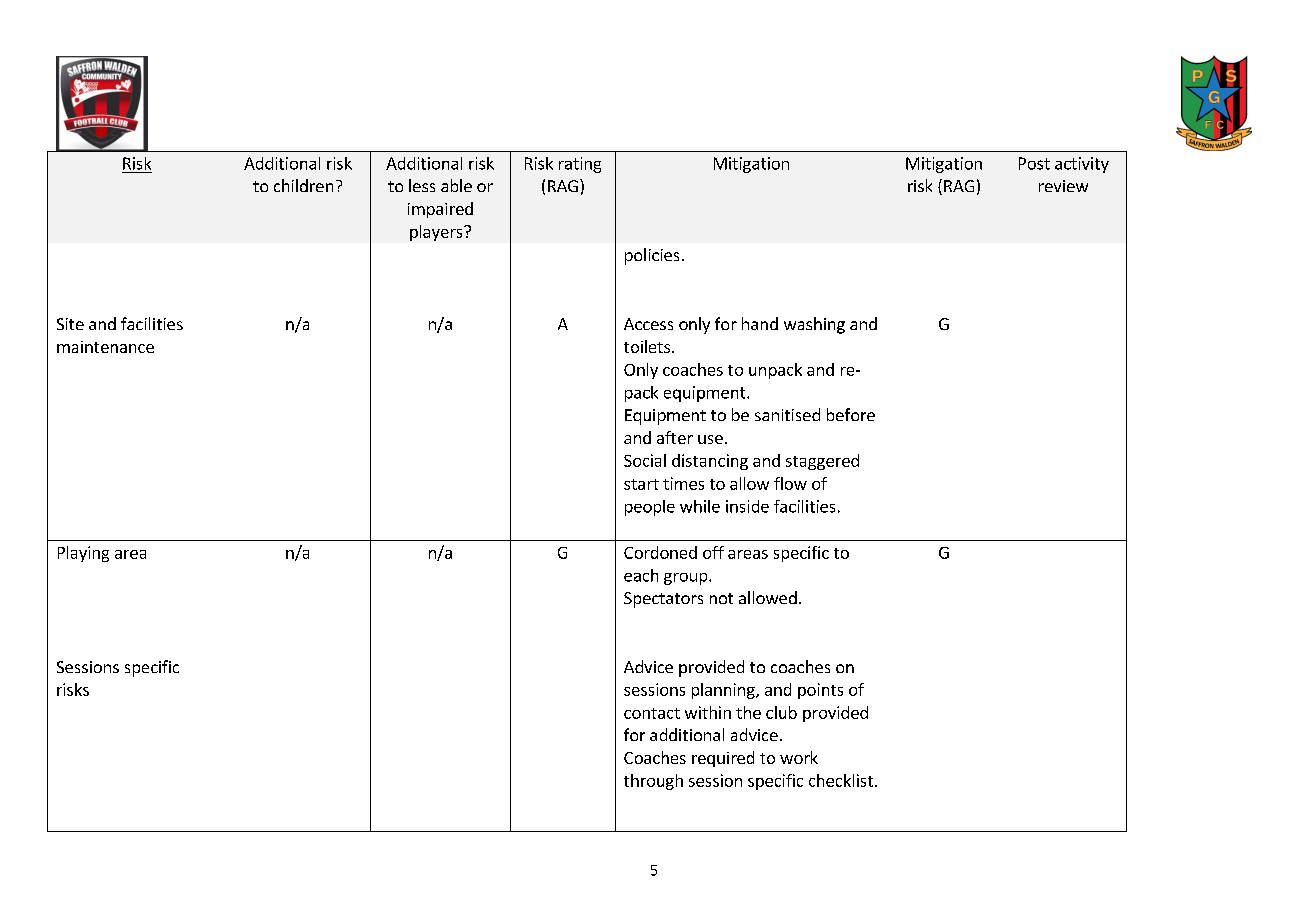  Describe the element at coordinates (641, 575) in the screenshot. I see `each` at that location.
